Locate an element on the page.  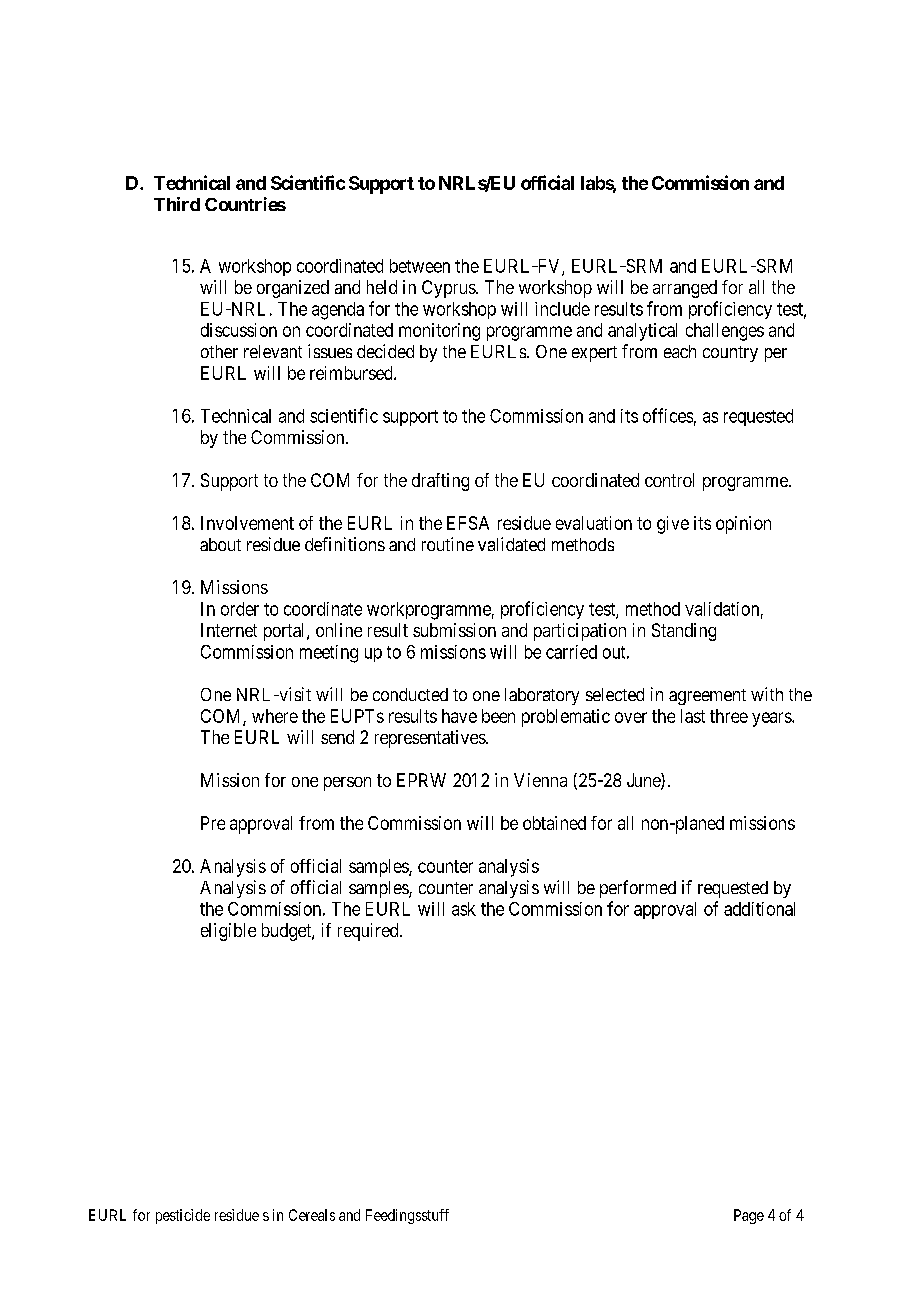
organized is located at coordinates (293, 289).
